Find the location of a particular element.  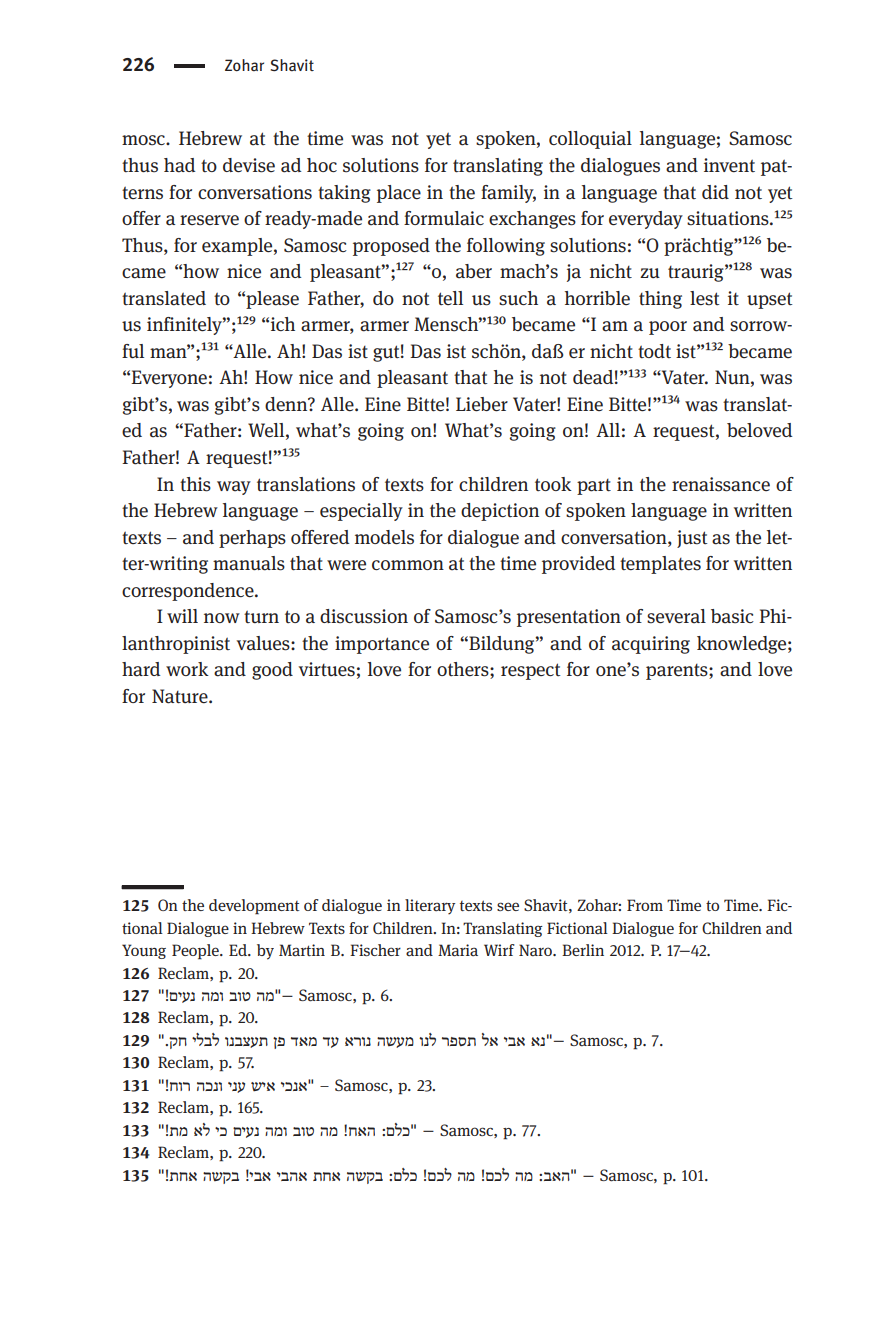

family is located at coordinates (508, 194).
